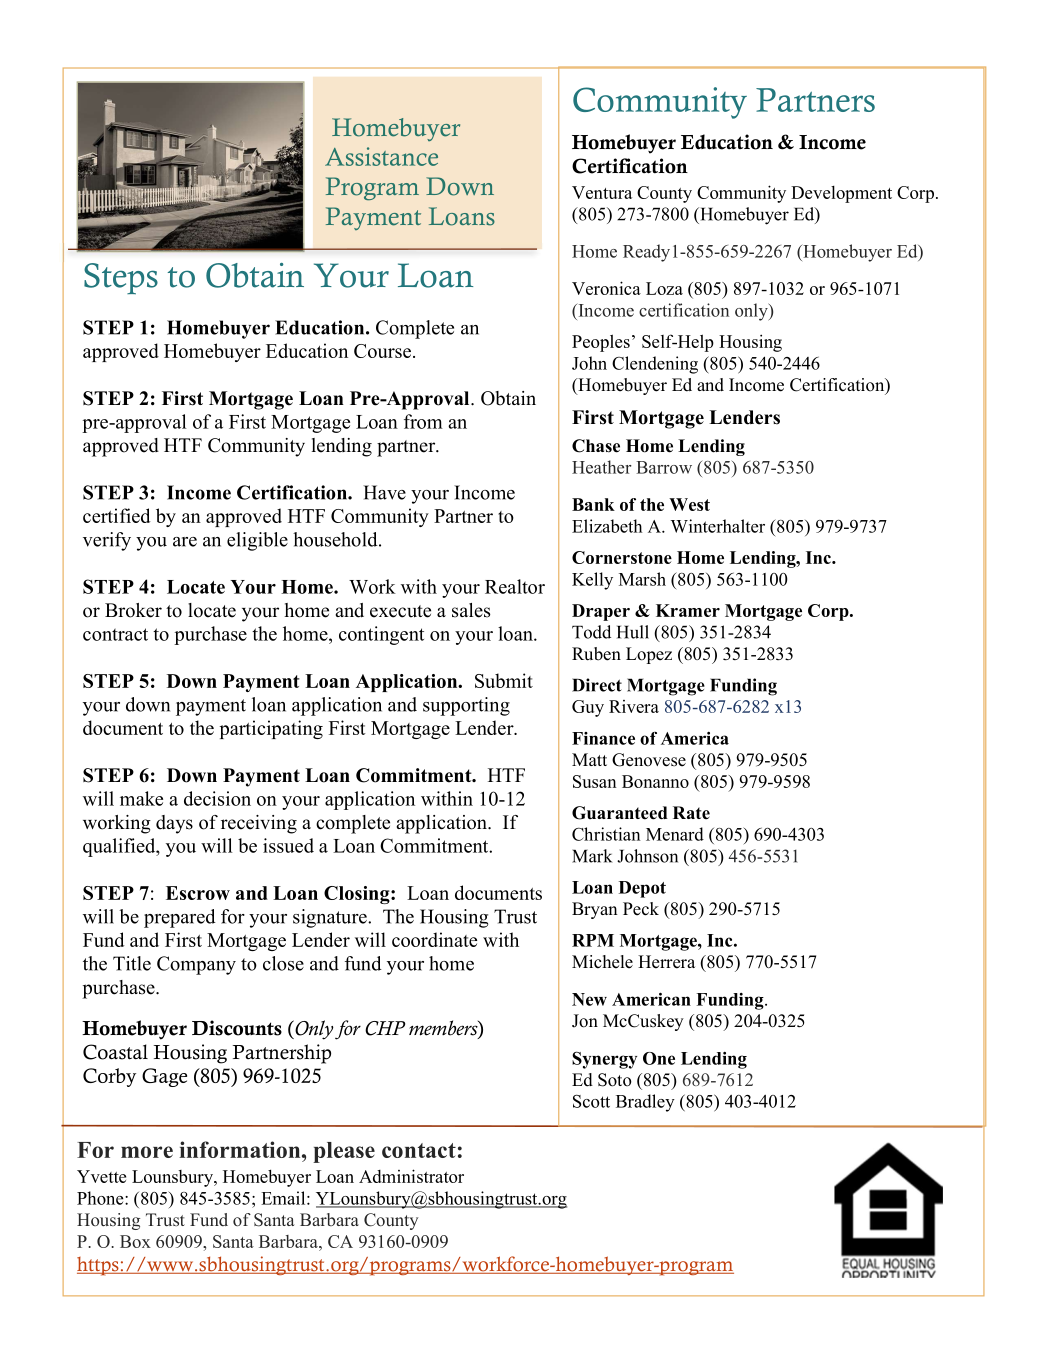 The image size is (1045, 1352). What do you see at coordinates (135, 1241) in the screenshot?
I see `Box` at bounding box center [135, 1241].
